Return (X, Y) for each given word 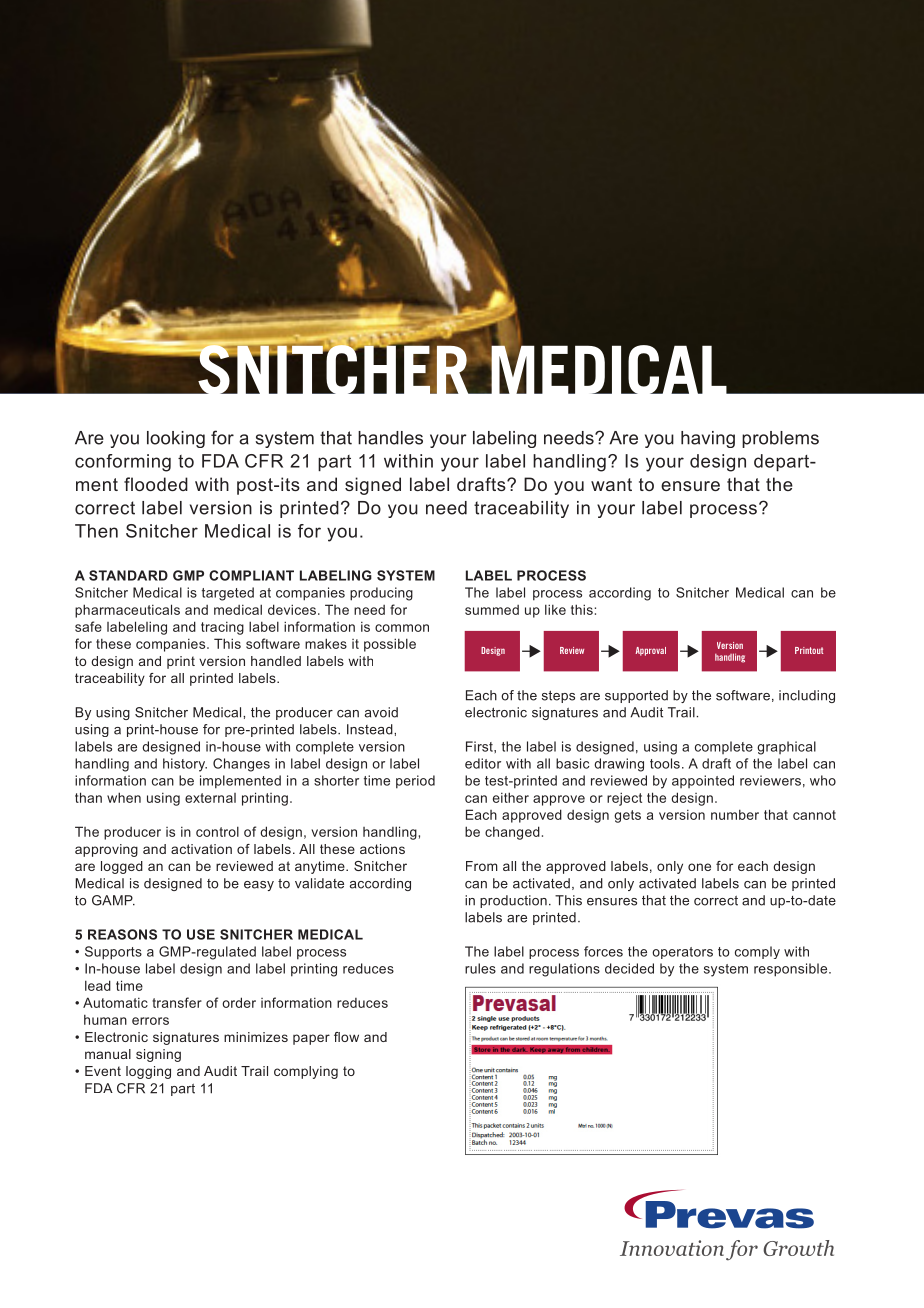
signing (158, 1055)
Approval (651, 651)
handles (390, 438)
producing (381, 594)
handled (276, 661)
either (511, 797)
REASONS (122, 934)
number (735, 814)
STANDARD (128, 575)
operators (682, 953)
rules (480, 968)
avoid (381, 712)
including (807, 696)
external (210, 798)
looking (176, 439)
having (708, 439)
